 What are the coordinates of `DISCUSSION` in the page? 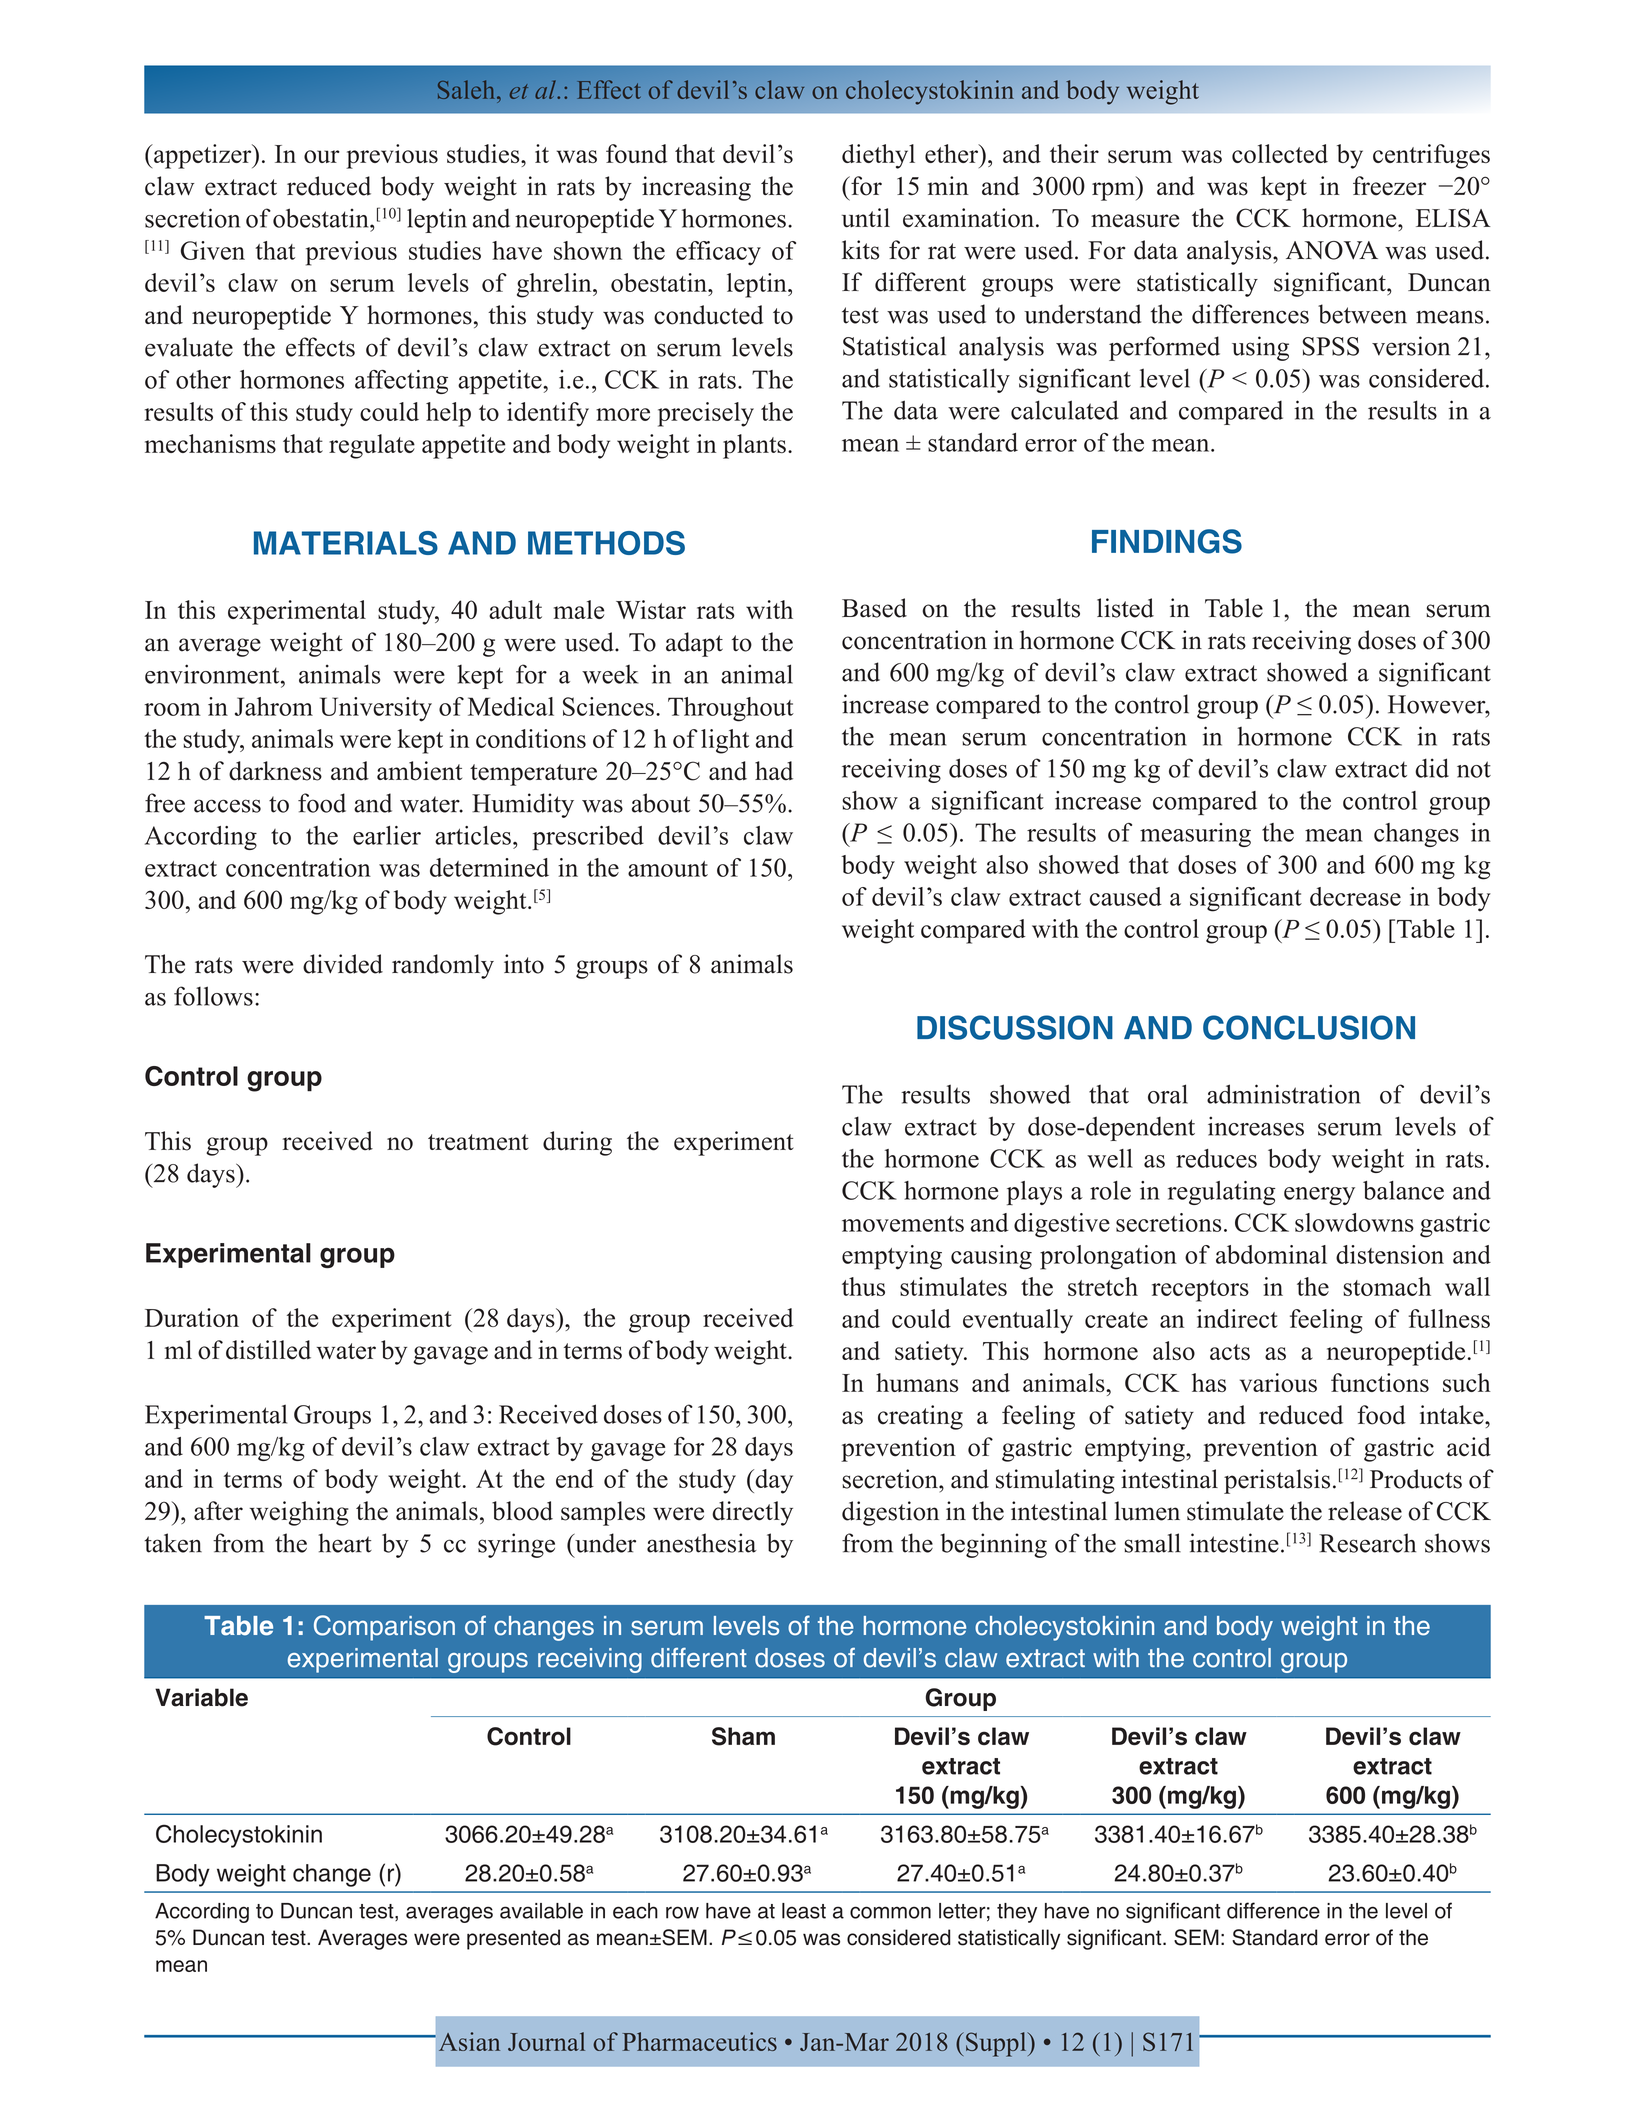 It's located at (1015, 1027).
